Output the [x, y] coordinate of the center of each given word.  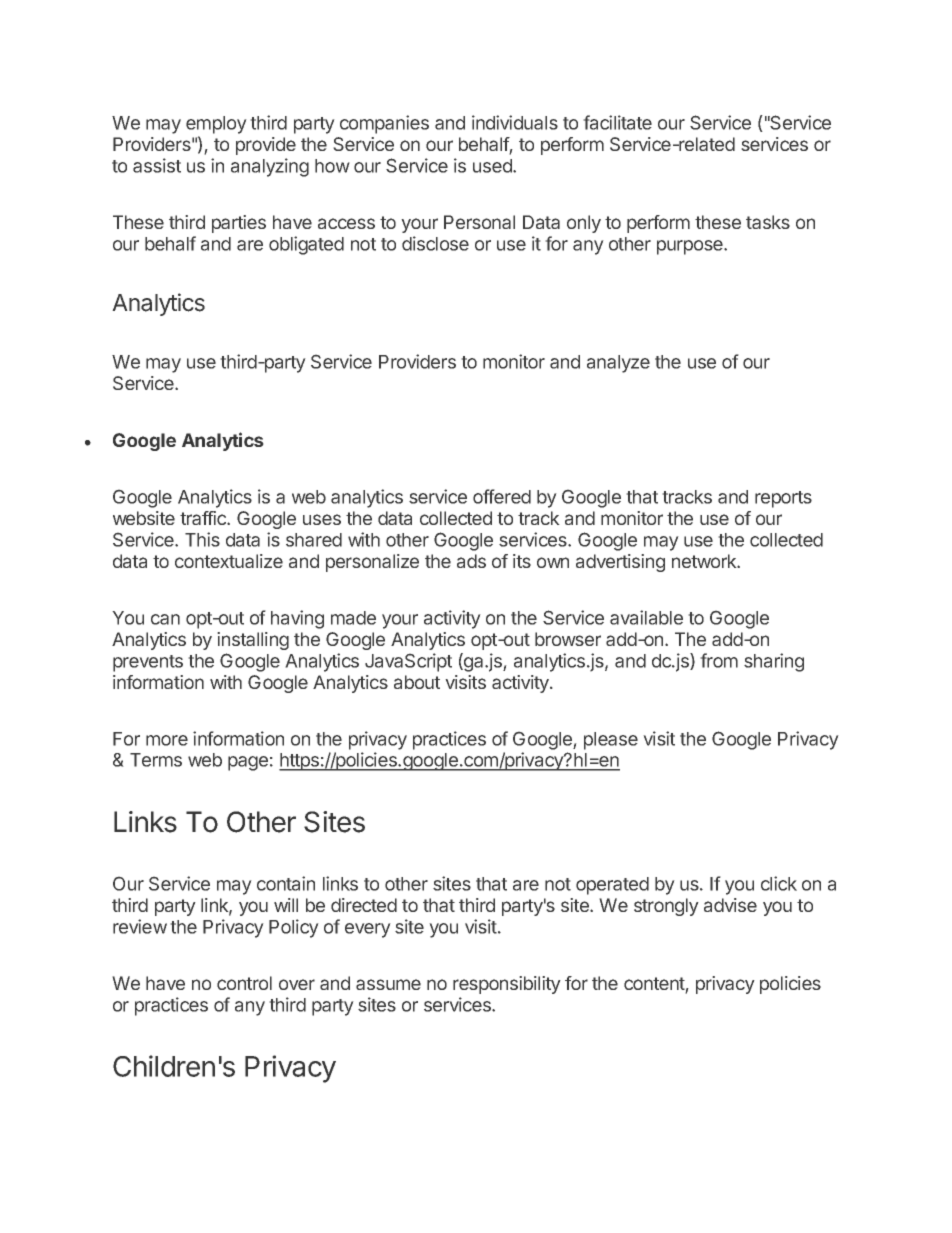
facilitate [617, 122]
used [493, 166]
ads [471, 561]
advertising [620, 563]
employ [216, 125]
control [244, 983]
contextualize [229, 561]
